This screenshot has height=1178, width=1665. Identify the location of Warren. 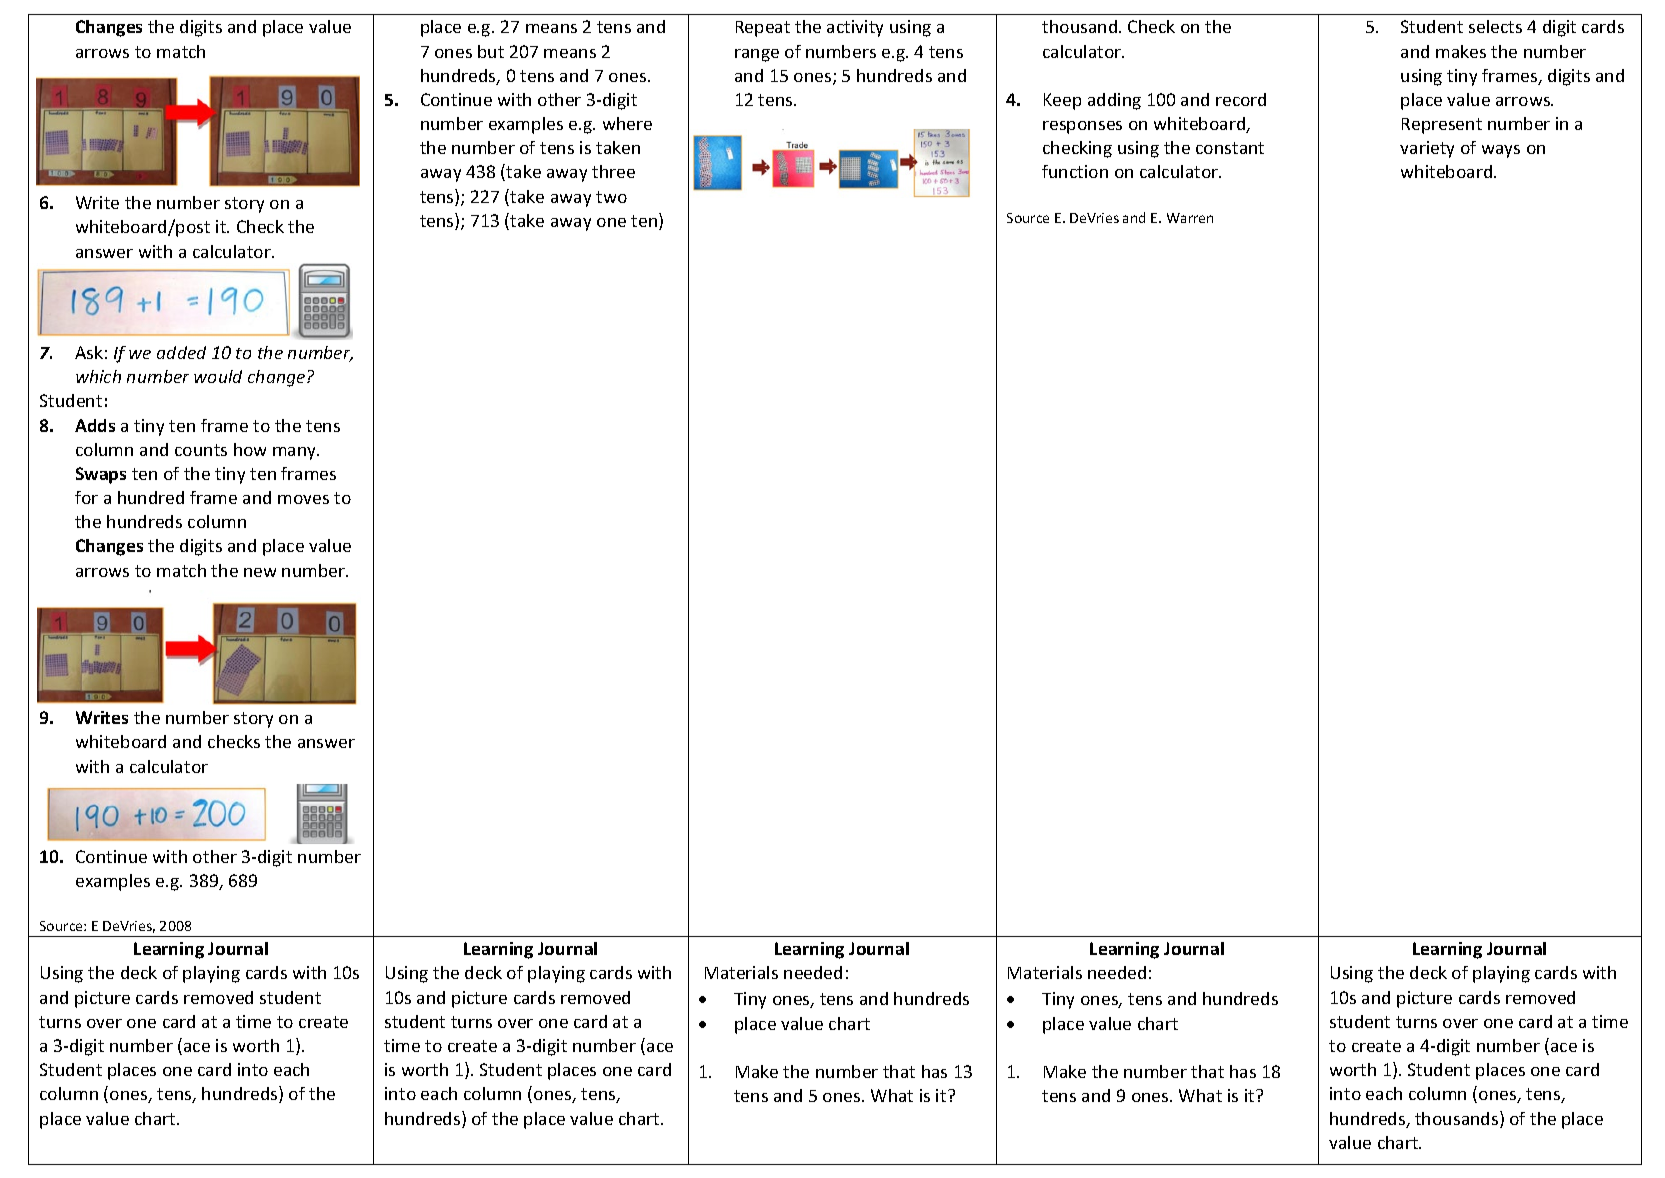
(1190, 218).
